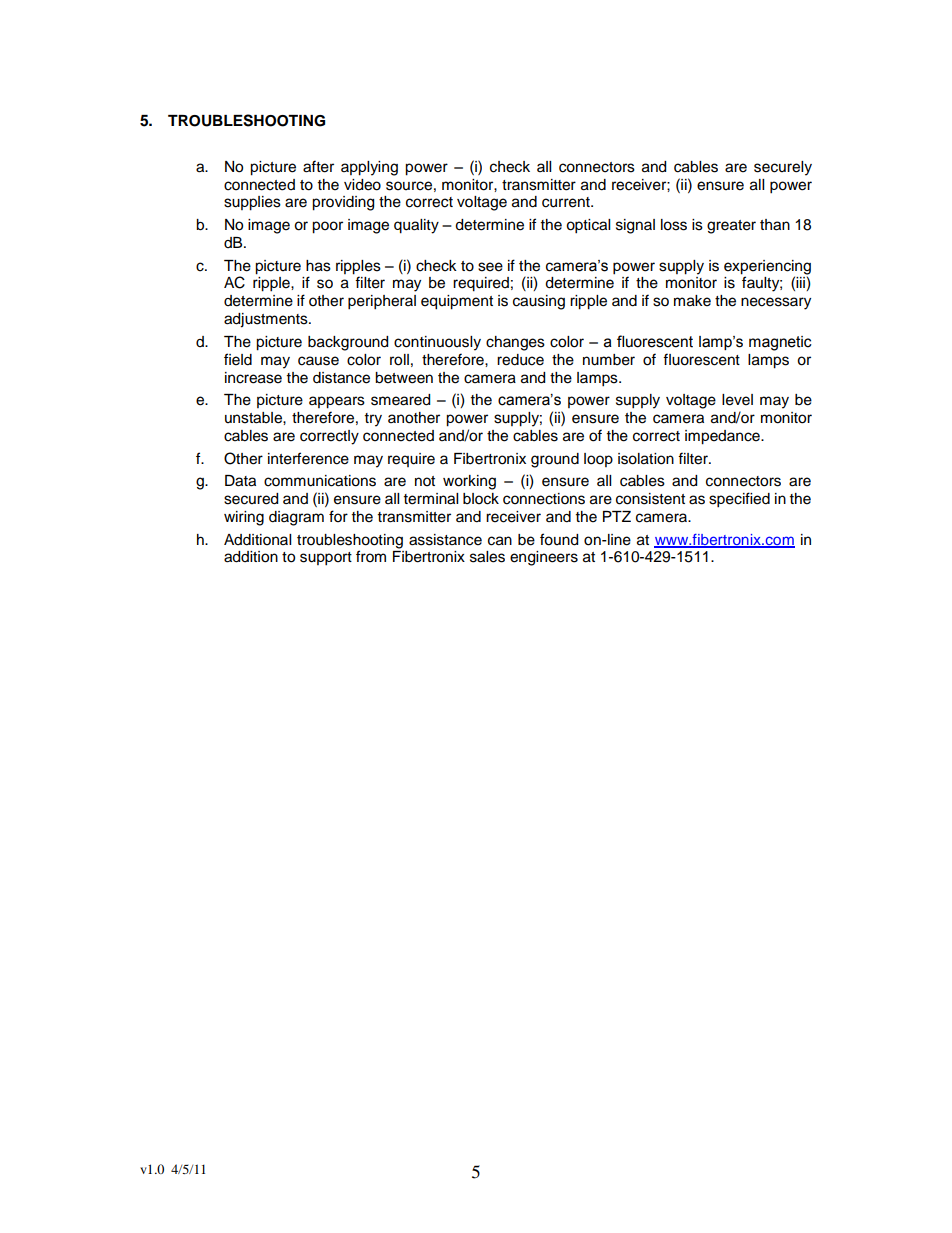 The image size is (952, 1233). I want to click on after, so click(318, 166).
